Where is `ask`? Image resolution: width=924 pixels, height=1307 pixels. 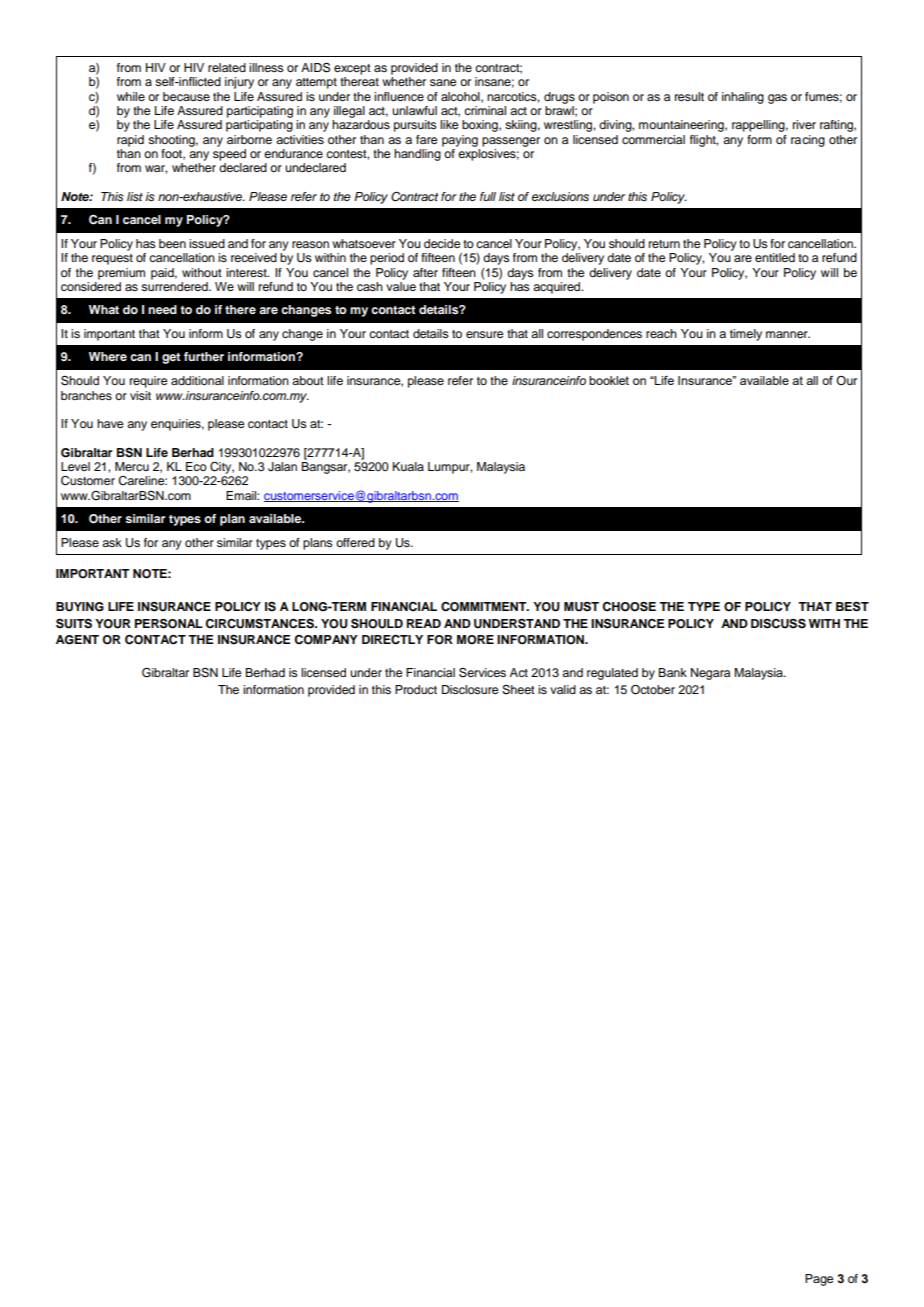 ask is located at coordinates (112, 542).
